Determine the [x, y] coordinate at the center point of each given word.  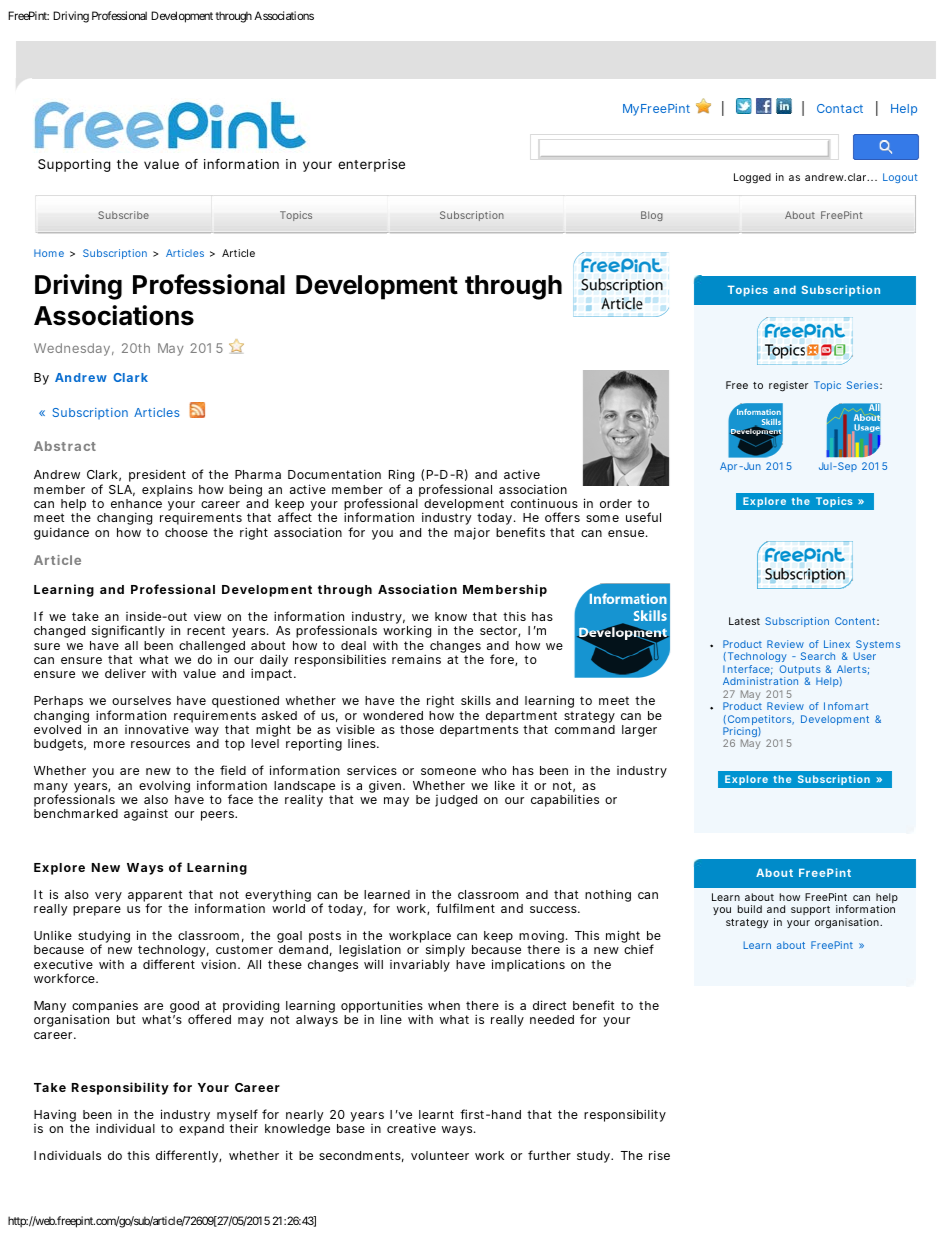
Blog [652, 216]
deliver [125, 673]
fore [503, 660]
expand [201, 1130]
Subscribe [123, 215]
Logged [752, 178]
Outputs [801, 671]
